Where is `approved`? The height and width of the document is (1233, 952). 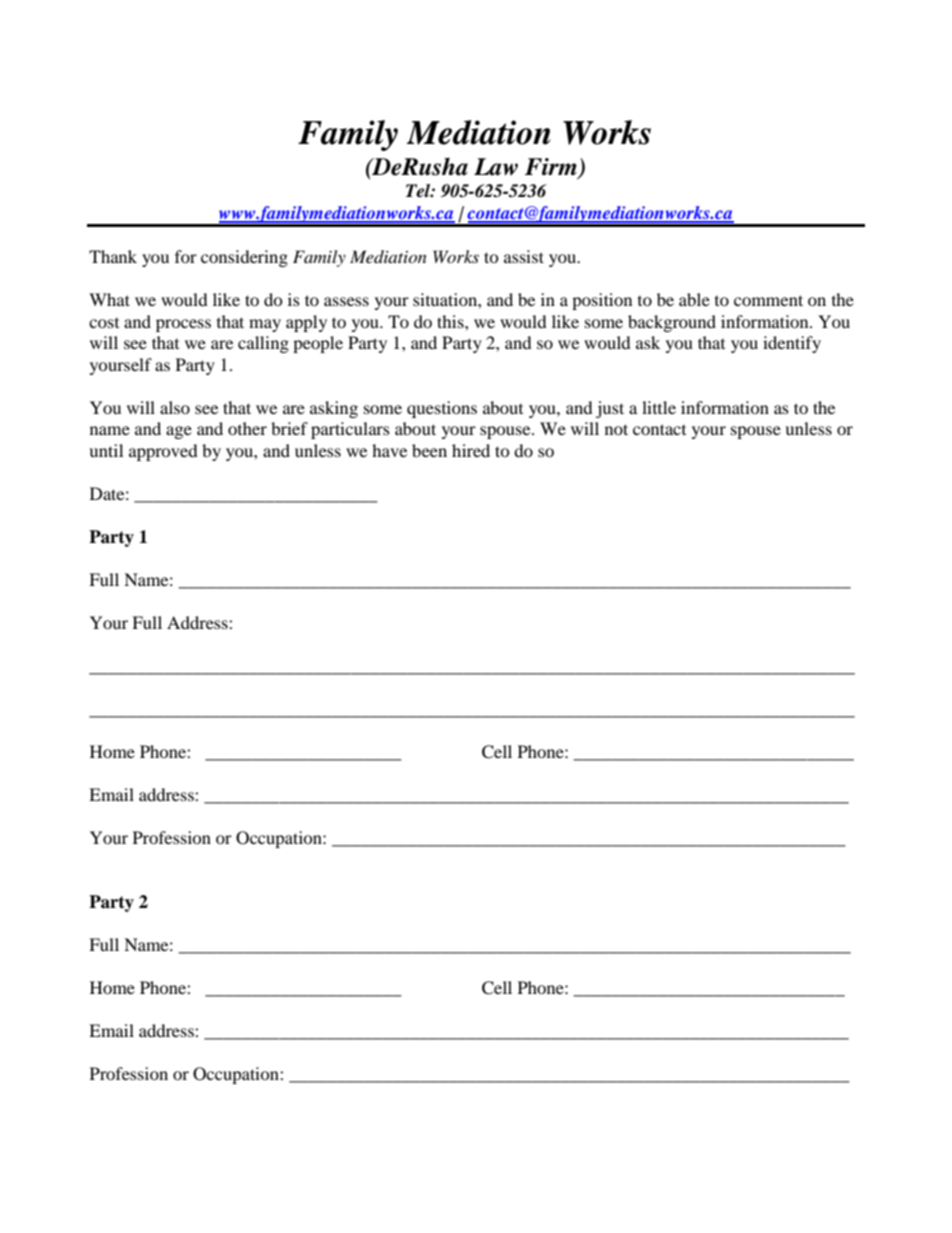 approved is located at coordinates (163, 452).
